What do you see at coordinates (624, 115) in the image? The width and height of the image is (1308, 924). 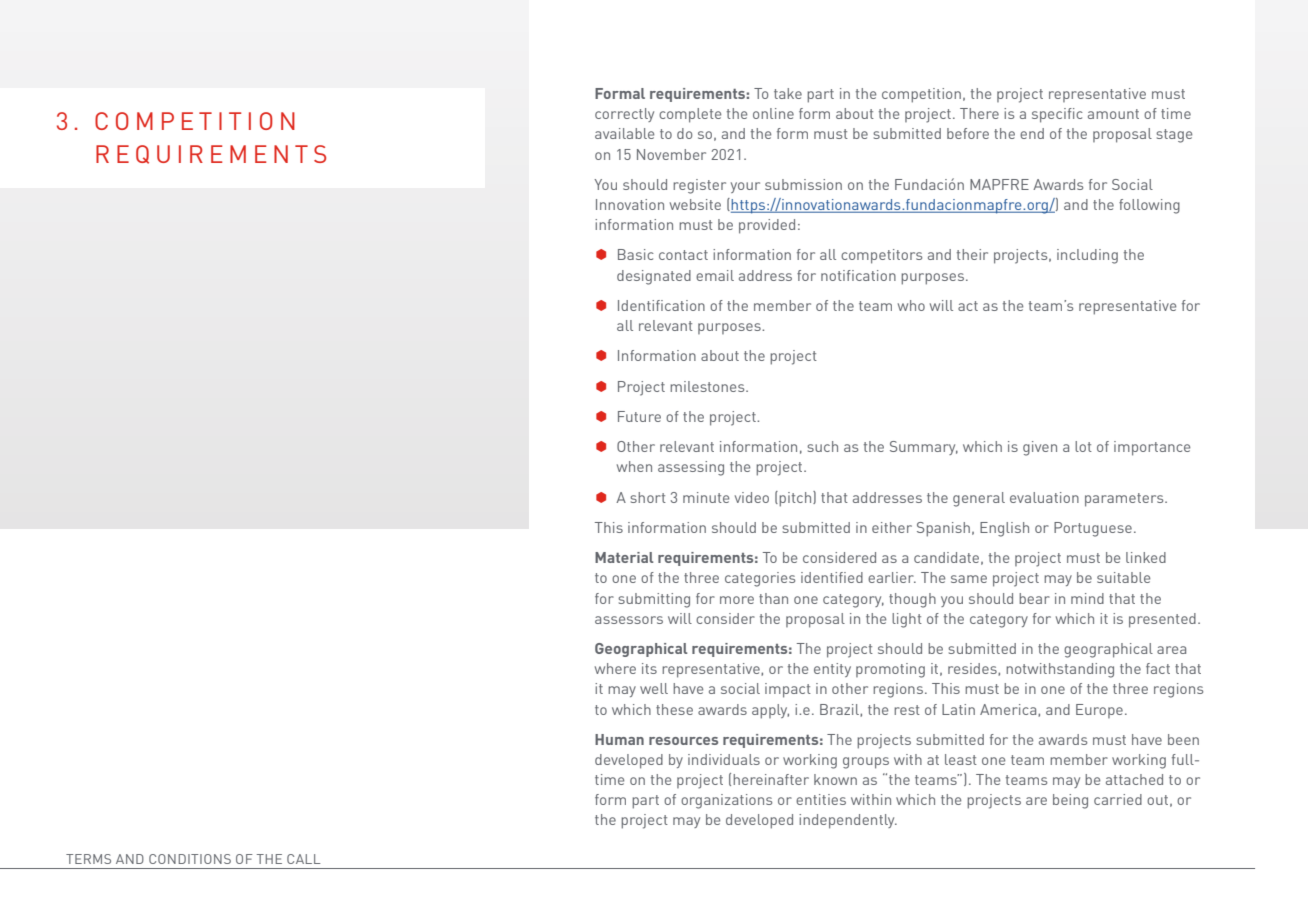 I see `correctly` at bounding box center [624, 115].
